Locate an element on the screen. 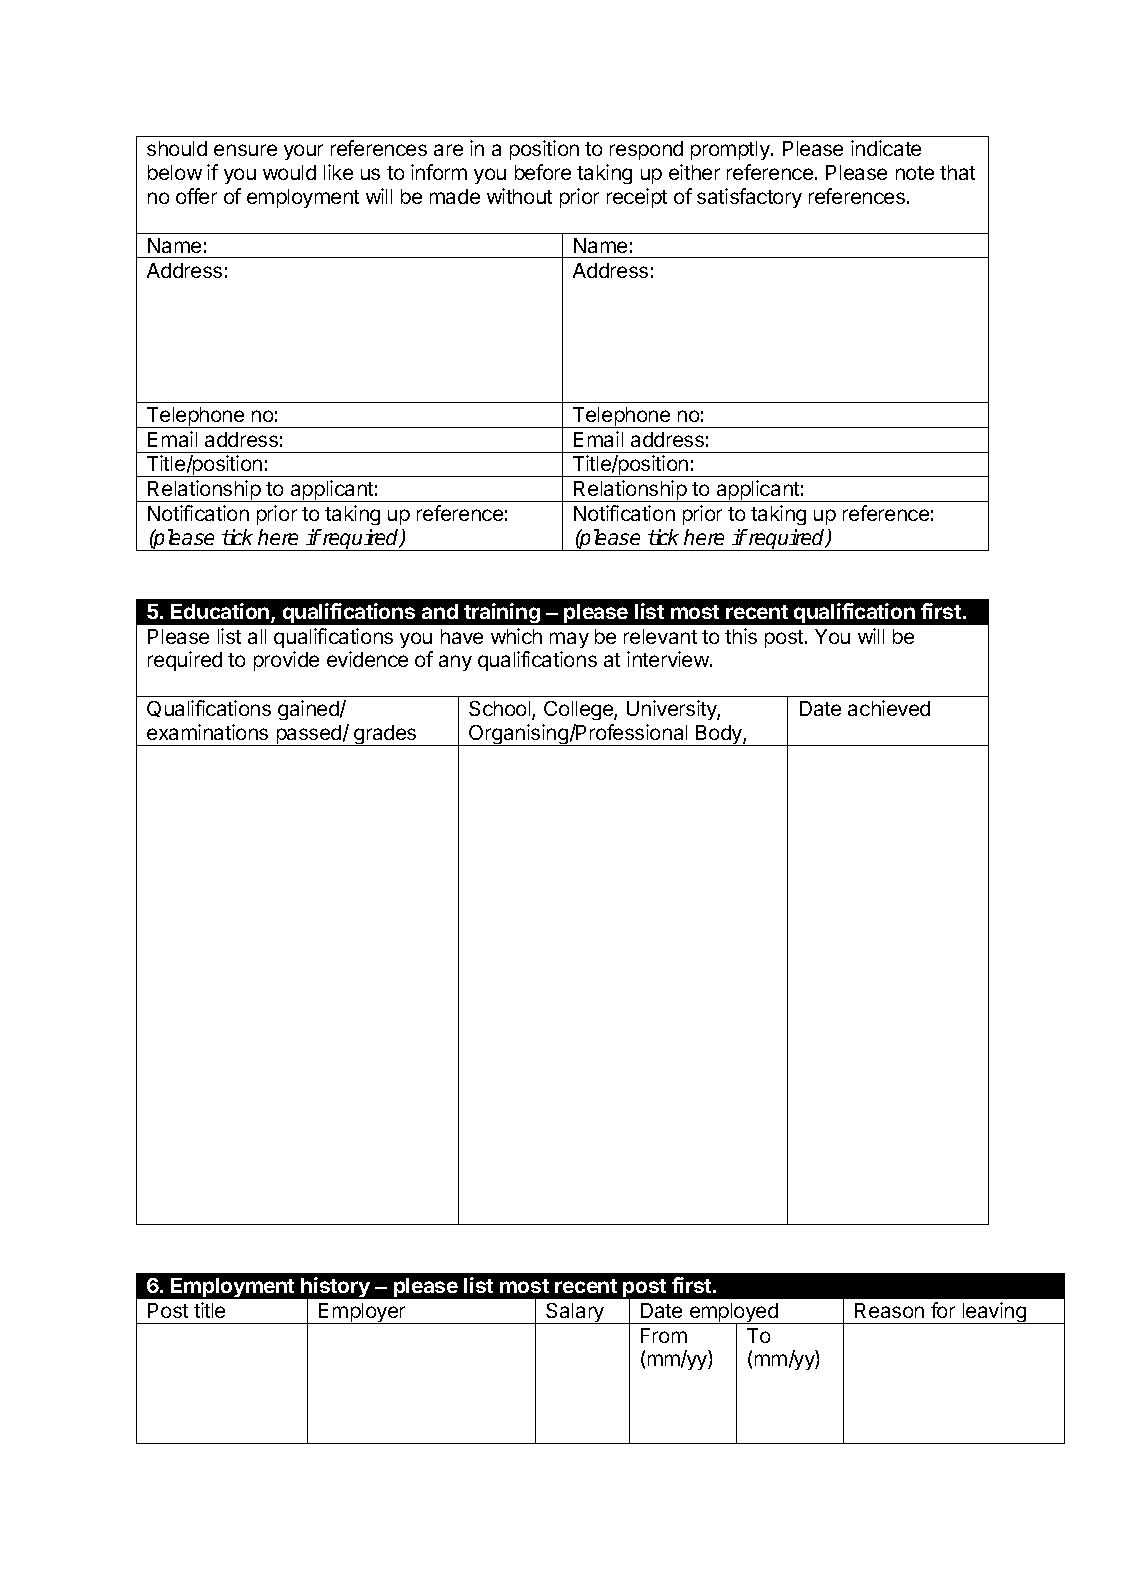 Image resolution: width=1125 pixels, height=1591 pixels. Employer is located at coordinates (362, 1313).
